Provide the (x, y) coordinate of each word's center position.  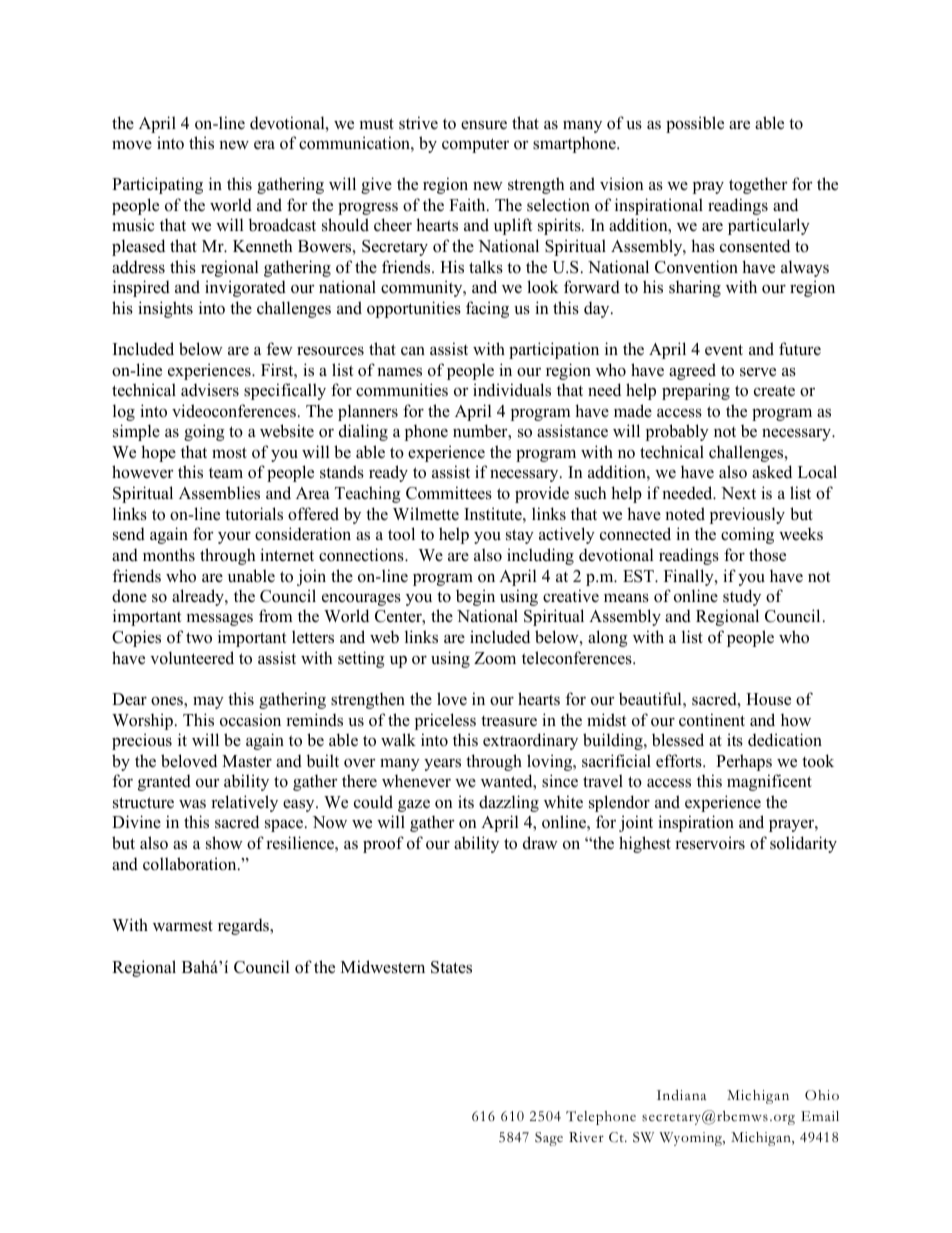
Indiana (682, 1095)
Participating (157, 185)
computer (475, 145)
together (758, 185)
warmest (183, 926)
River (586, 1137)
